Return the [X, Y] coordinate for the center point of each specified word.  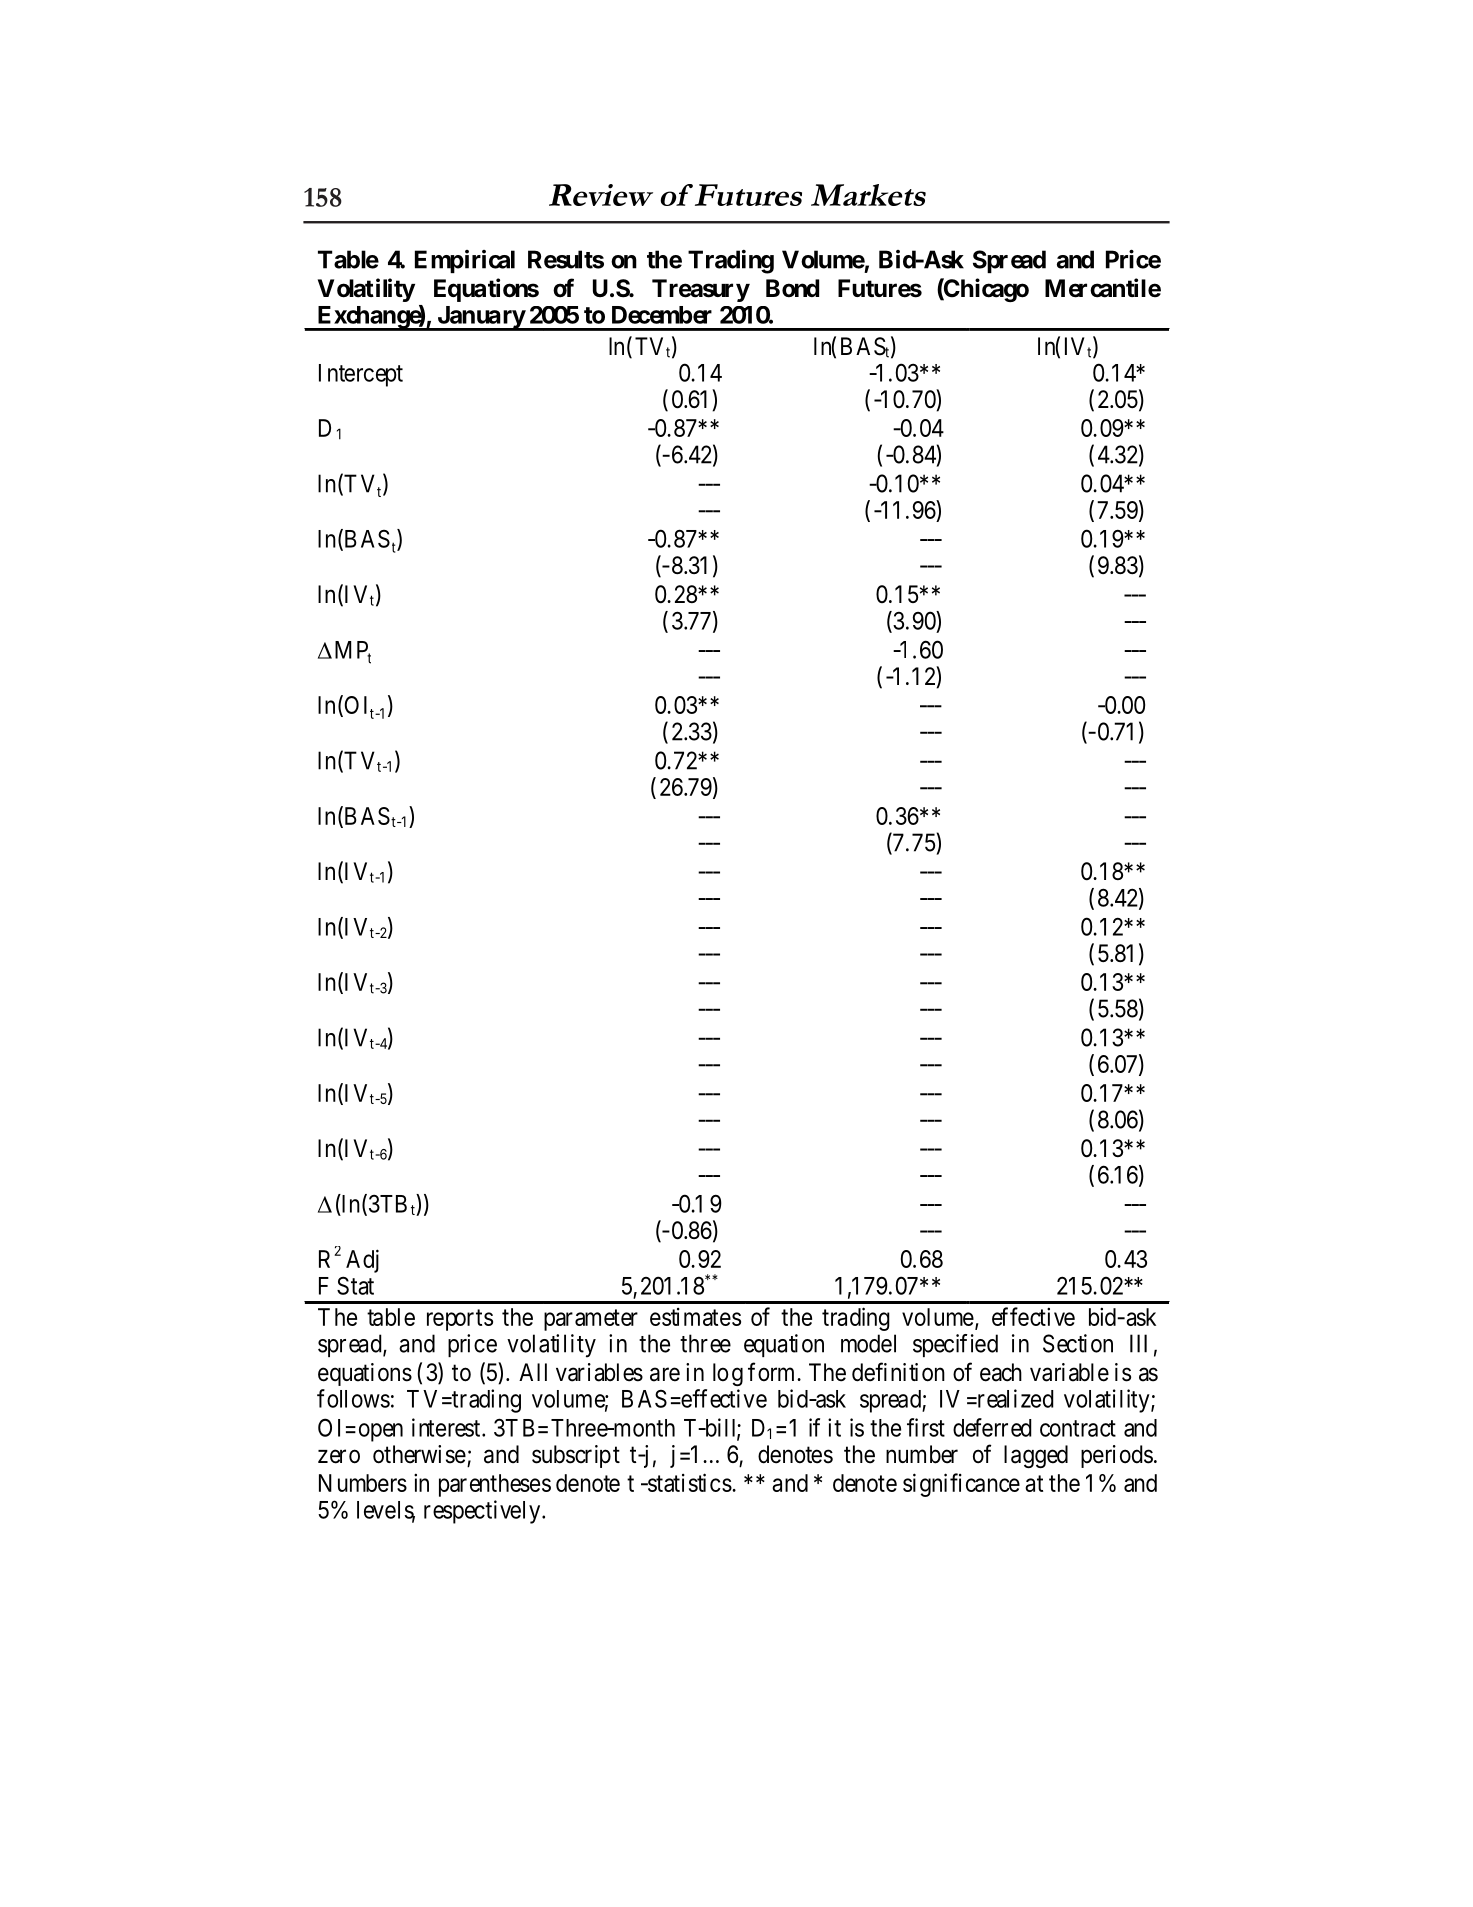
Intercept [361, 375]
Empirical [465, 261]
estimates [695, 1317]
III [1138, 1343]
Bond [792, 288]
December [662, 315]
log [728, 1374]
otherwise [419, 1454]
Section [1078, 1343]
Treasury [701, 290]
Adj [362, 1261]
